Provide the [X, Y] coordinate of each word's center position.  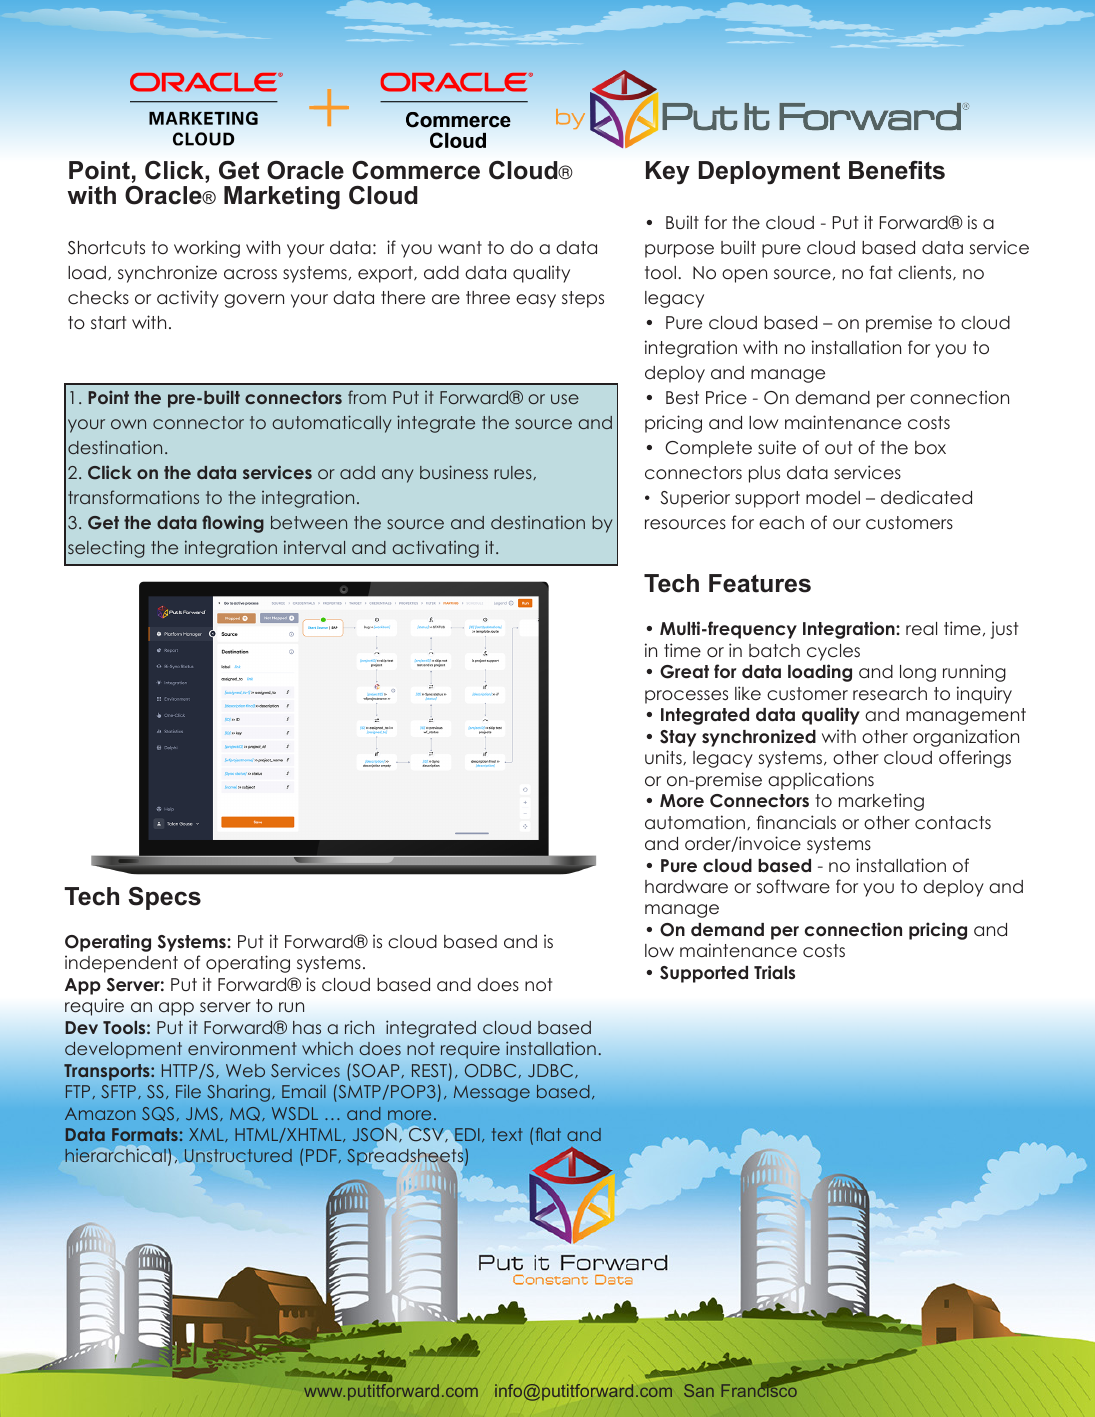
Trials [774, 972]
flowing [233, 524]
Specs [164, 898]
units [664, 757]
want [460, 248]
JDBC [552, 1071]
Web [245, 1070]
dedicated [926, 497]
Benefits [897, 170]
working [207, 249]
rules [514, 473]
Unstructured [237, 1157]
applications [821, 781]
